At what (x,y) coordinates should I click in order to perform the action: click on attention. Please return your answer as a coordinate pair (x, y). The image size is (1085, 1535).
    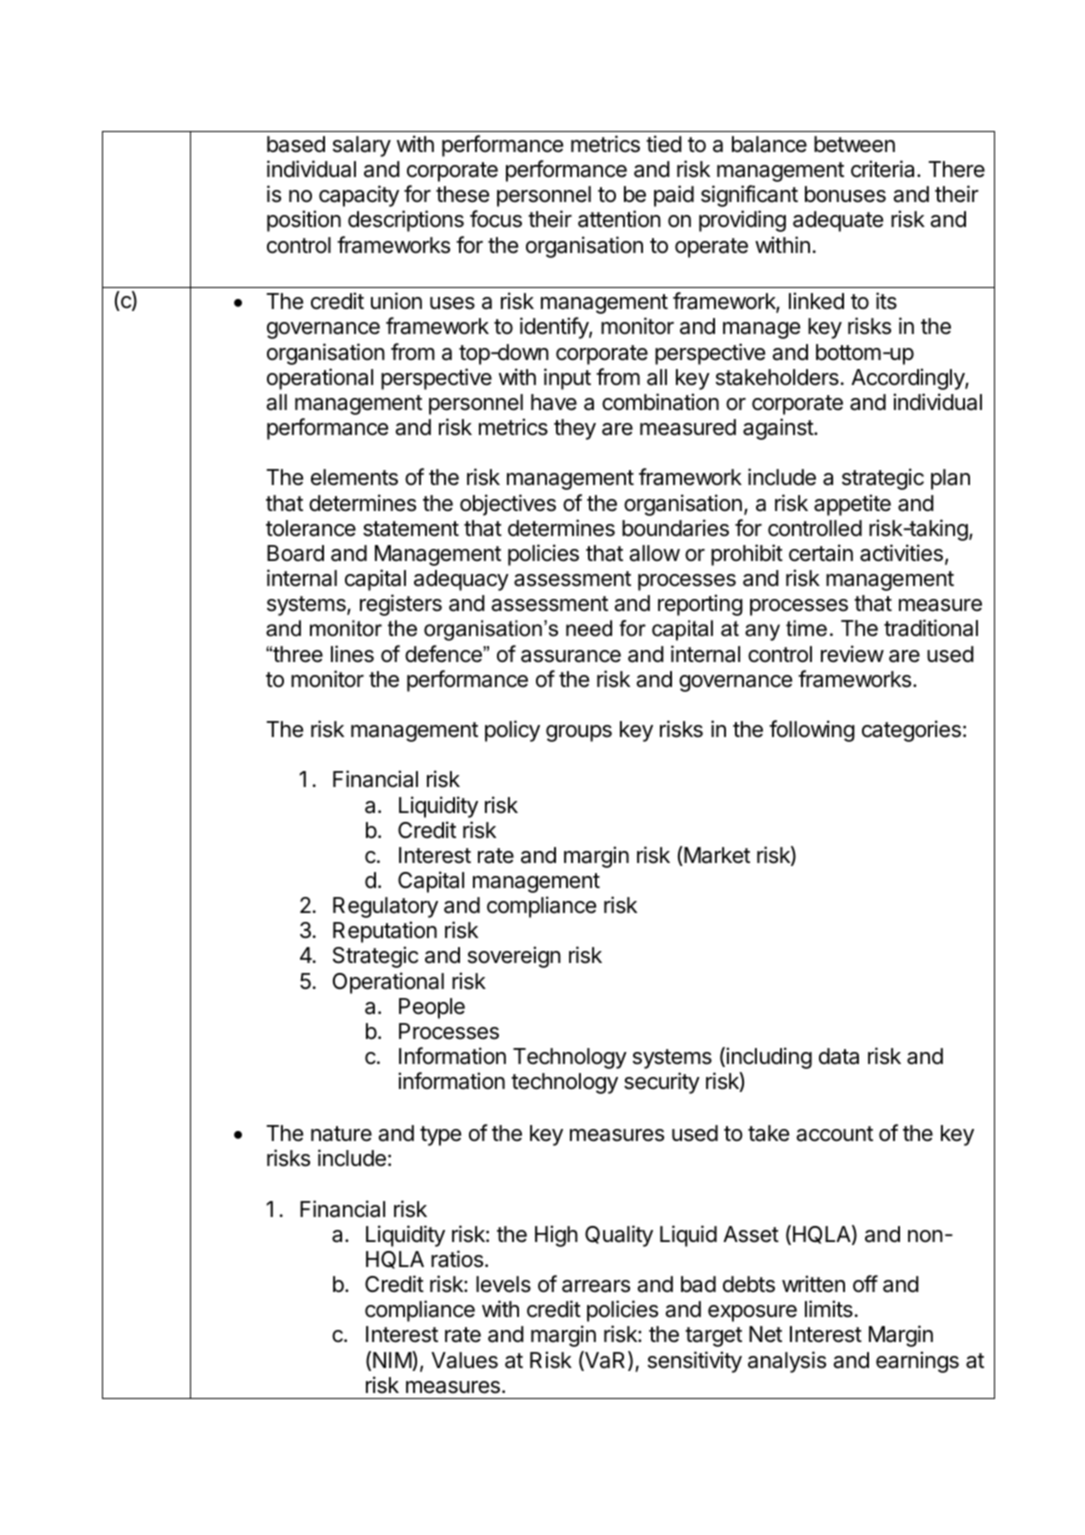
    Looking at the image, I should click on (619, 219).
